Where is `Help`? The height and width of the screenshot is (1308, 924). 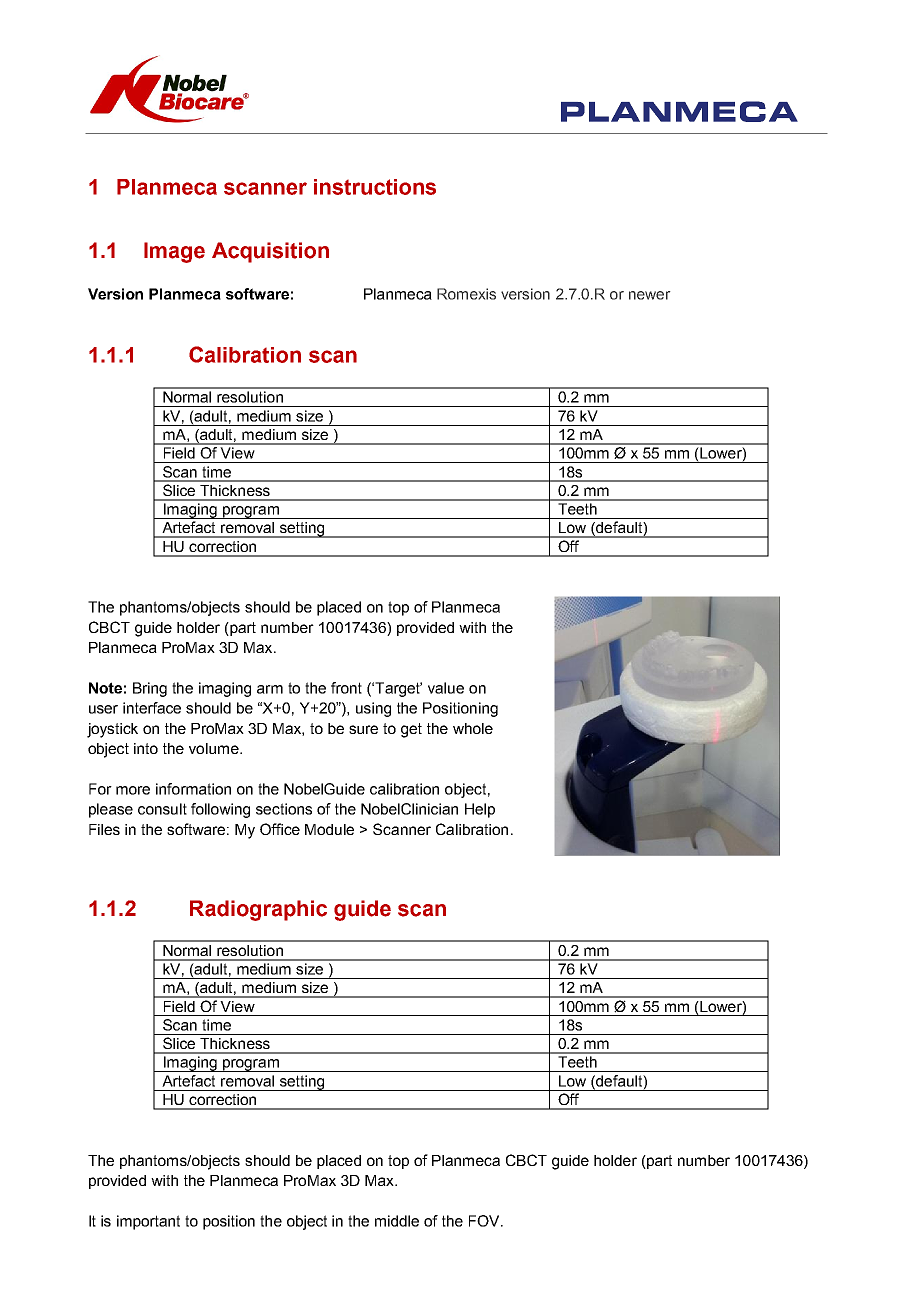 Help is located at coordinates (480, 810).
